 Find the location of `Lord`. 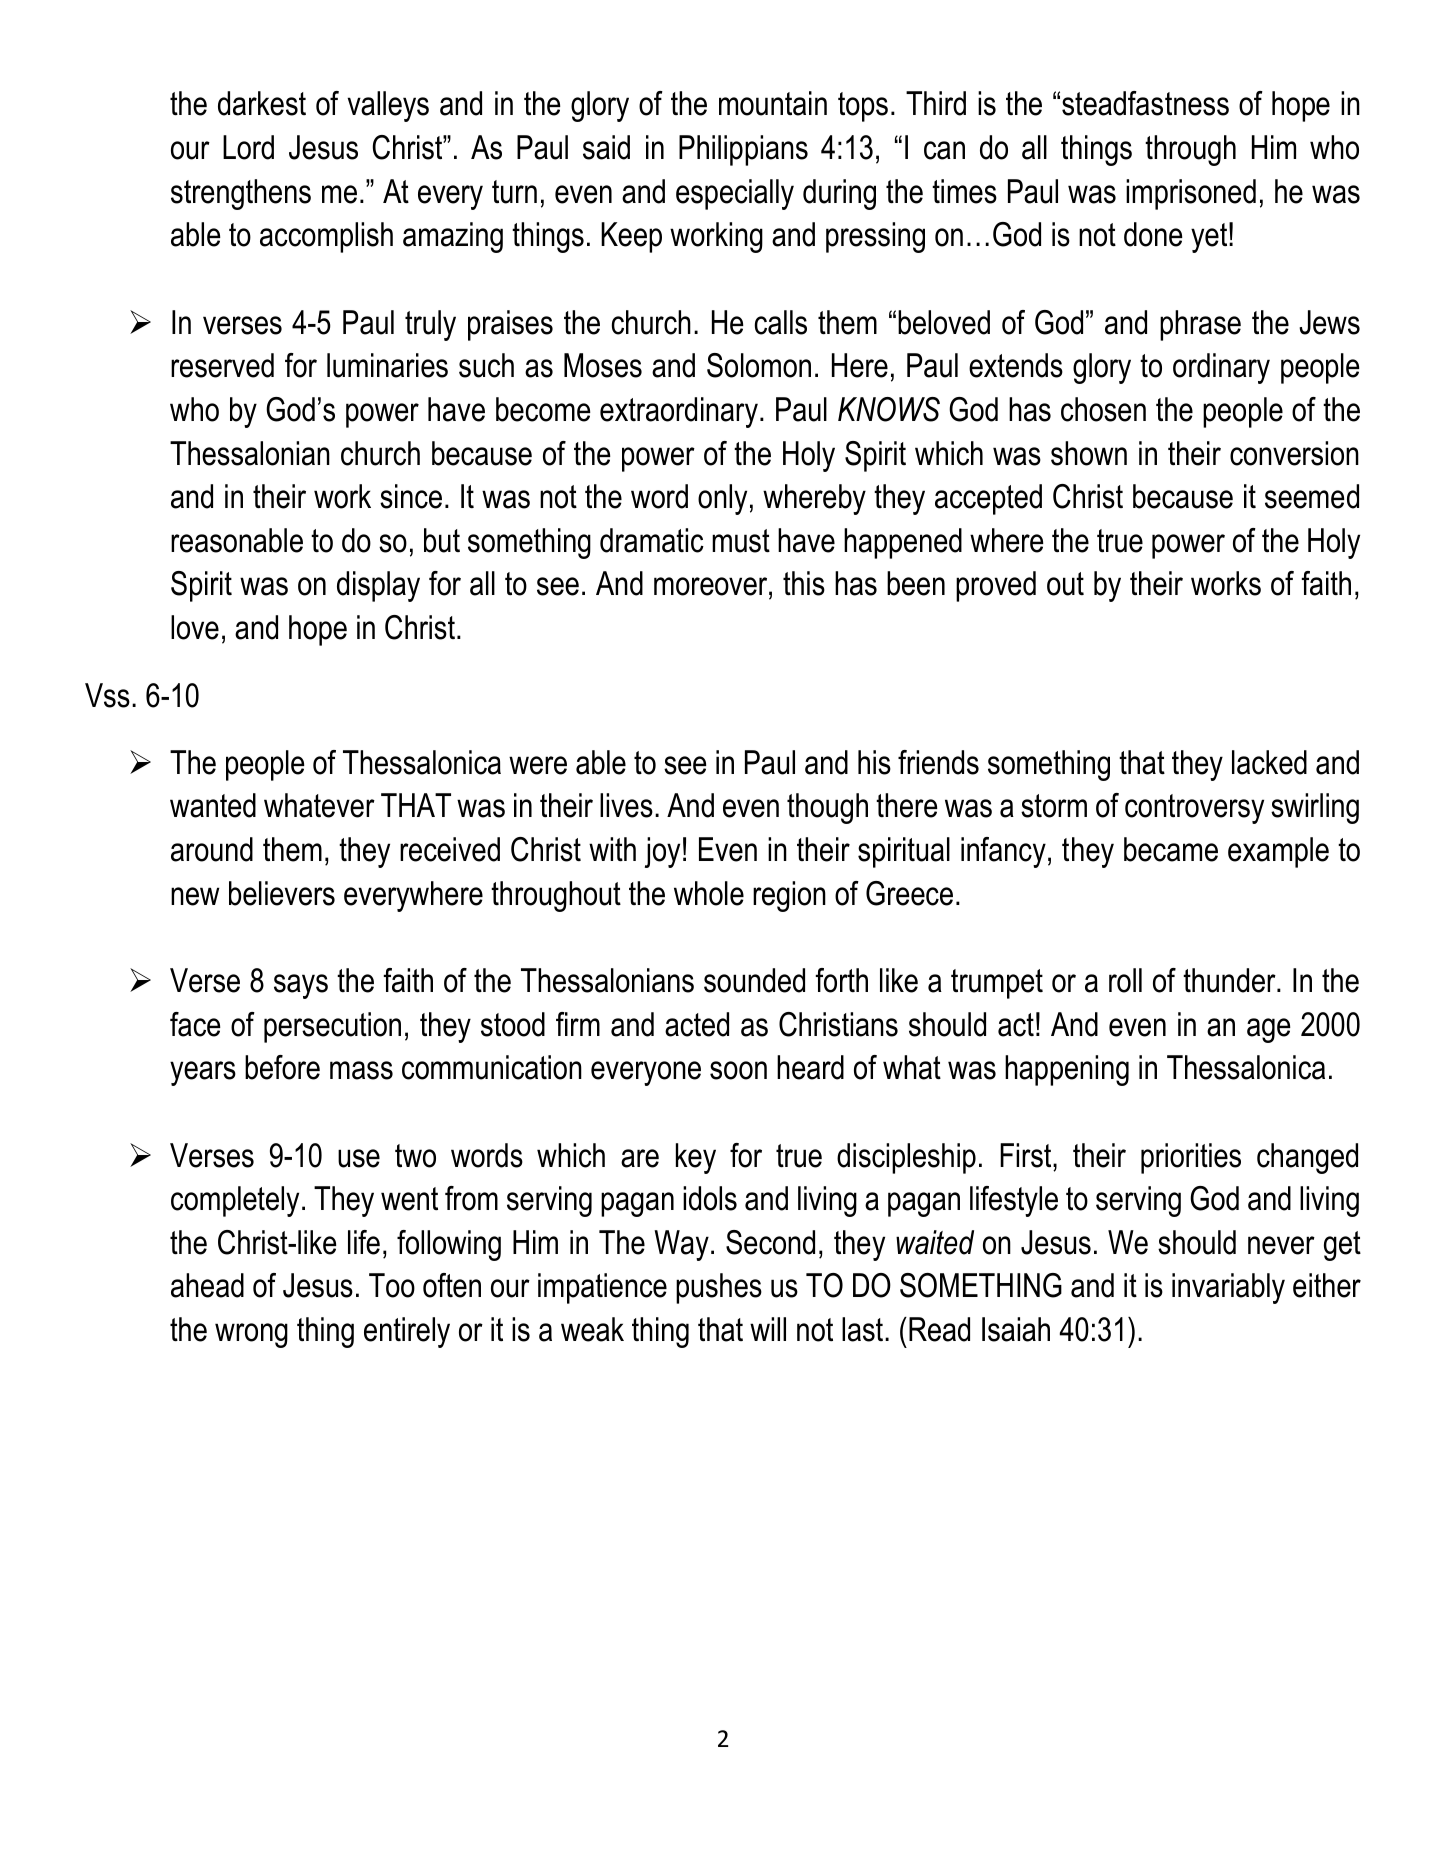

Lord is located at coordinates (248, 147).
